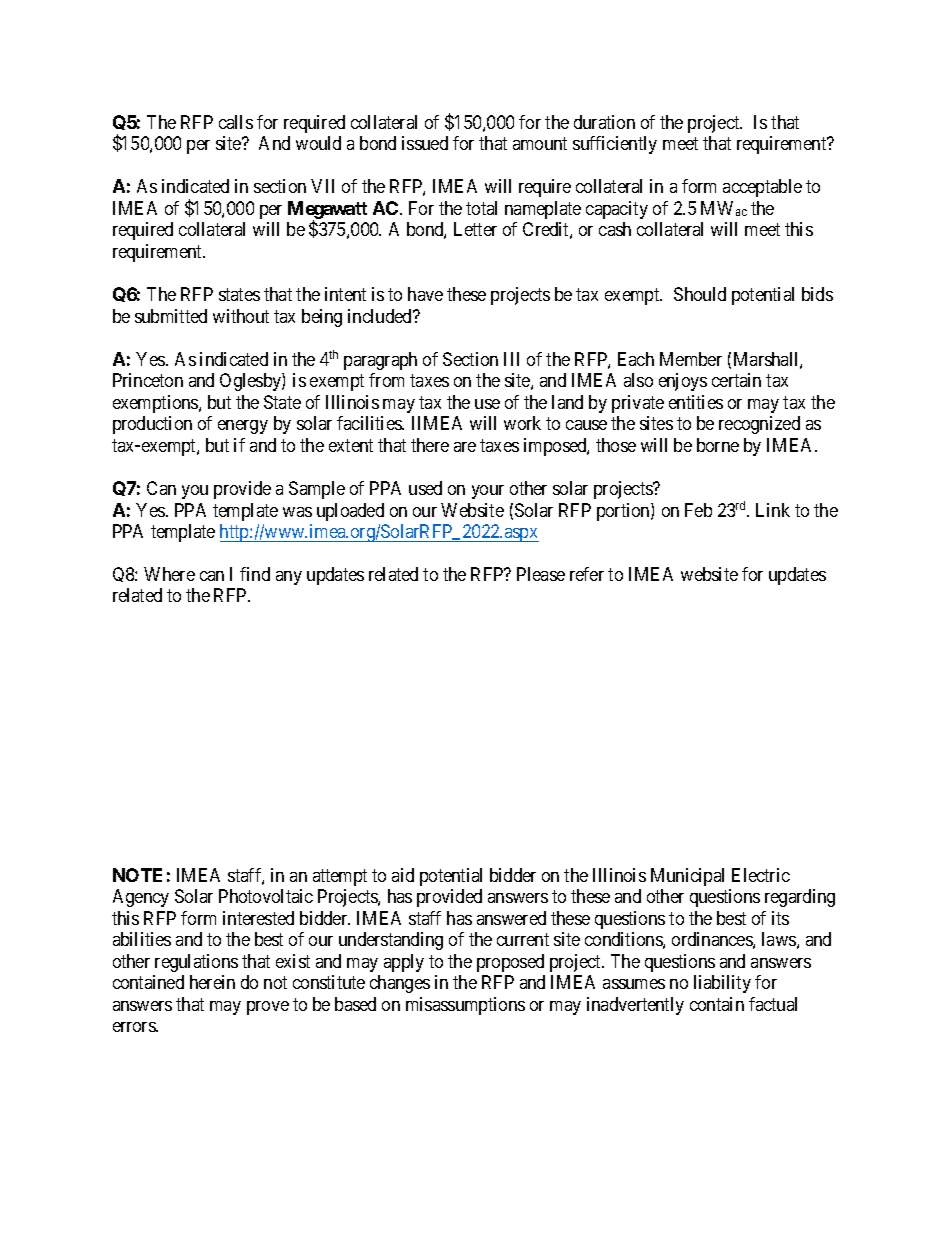 The image size is (952, 1233). What do you see at coordinates (236, 122) in the screenshot?
I see `calls` at bounding box center [236, 122].
